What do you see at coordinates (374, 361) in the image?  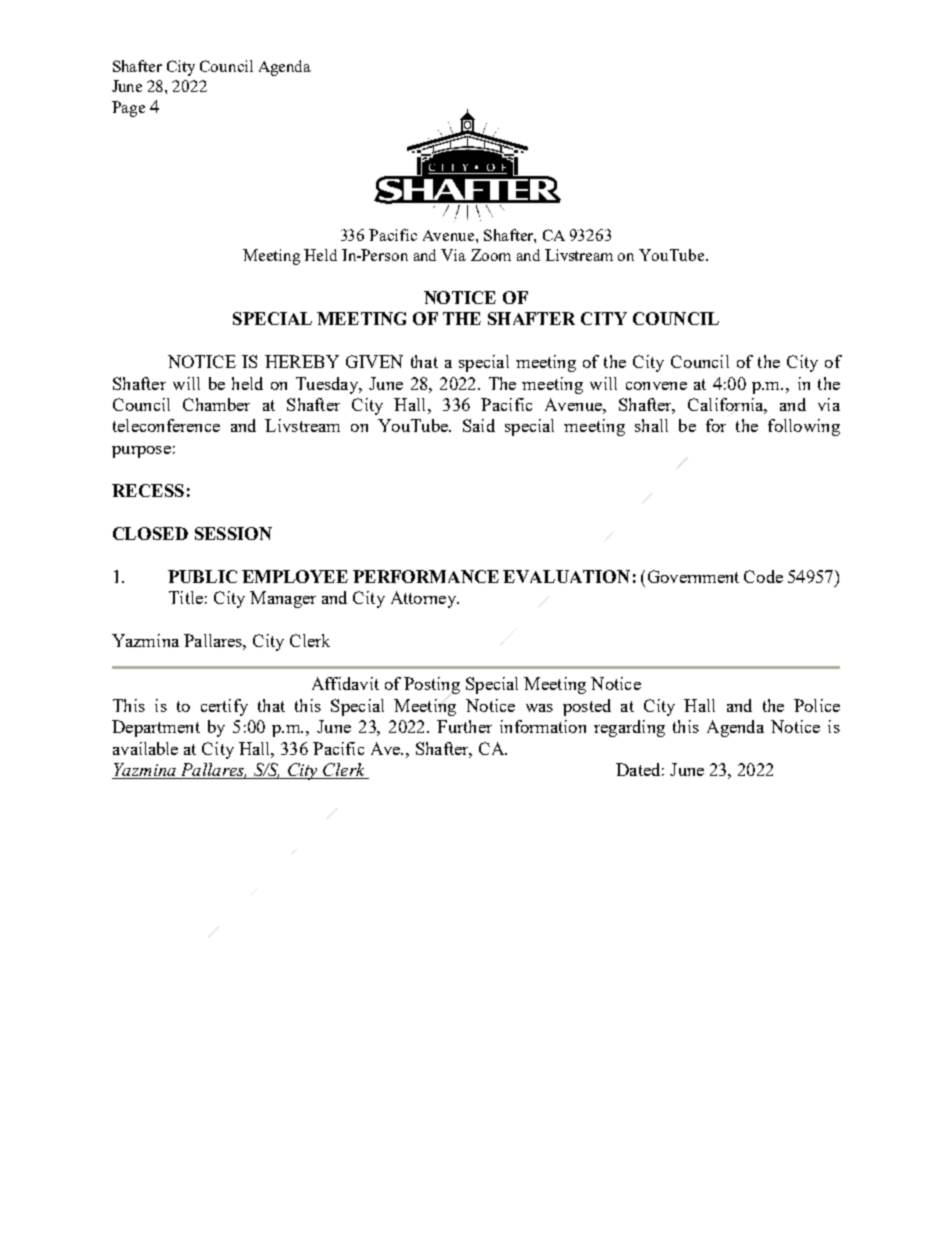 I see `GIVEN` at bounding box center [374, 361].
